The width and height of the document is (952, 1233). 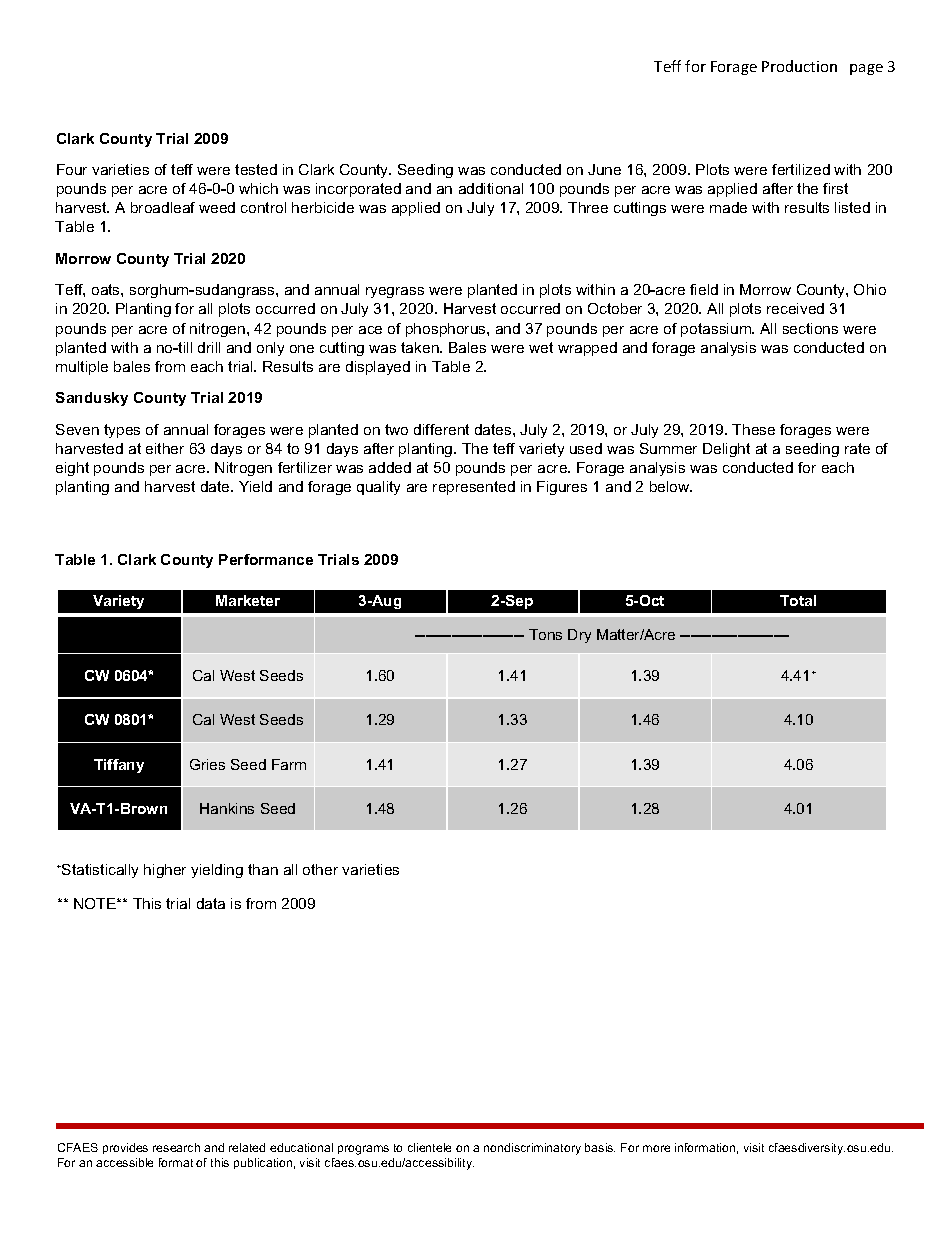 I want to click on research, so click(x=176, y=1147).
